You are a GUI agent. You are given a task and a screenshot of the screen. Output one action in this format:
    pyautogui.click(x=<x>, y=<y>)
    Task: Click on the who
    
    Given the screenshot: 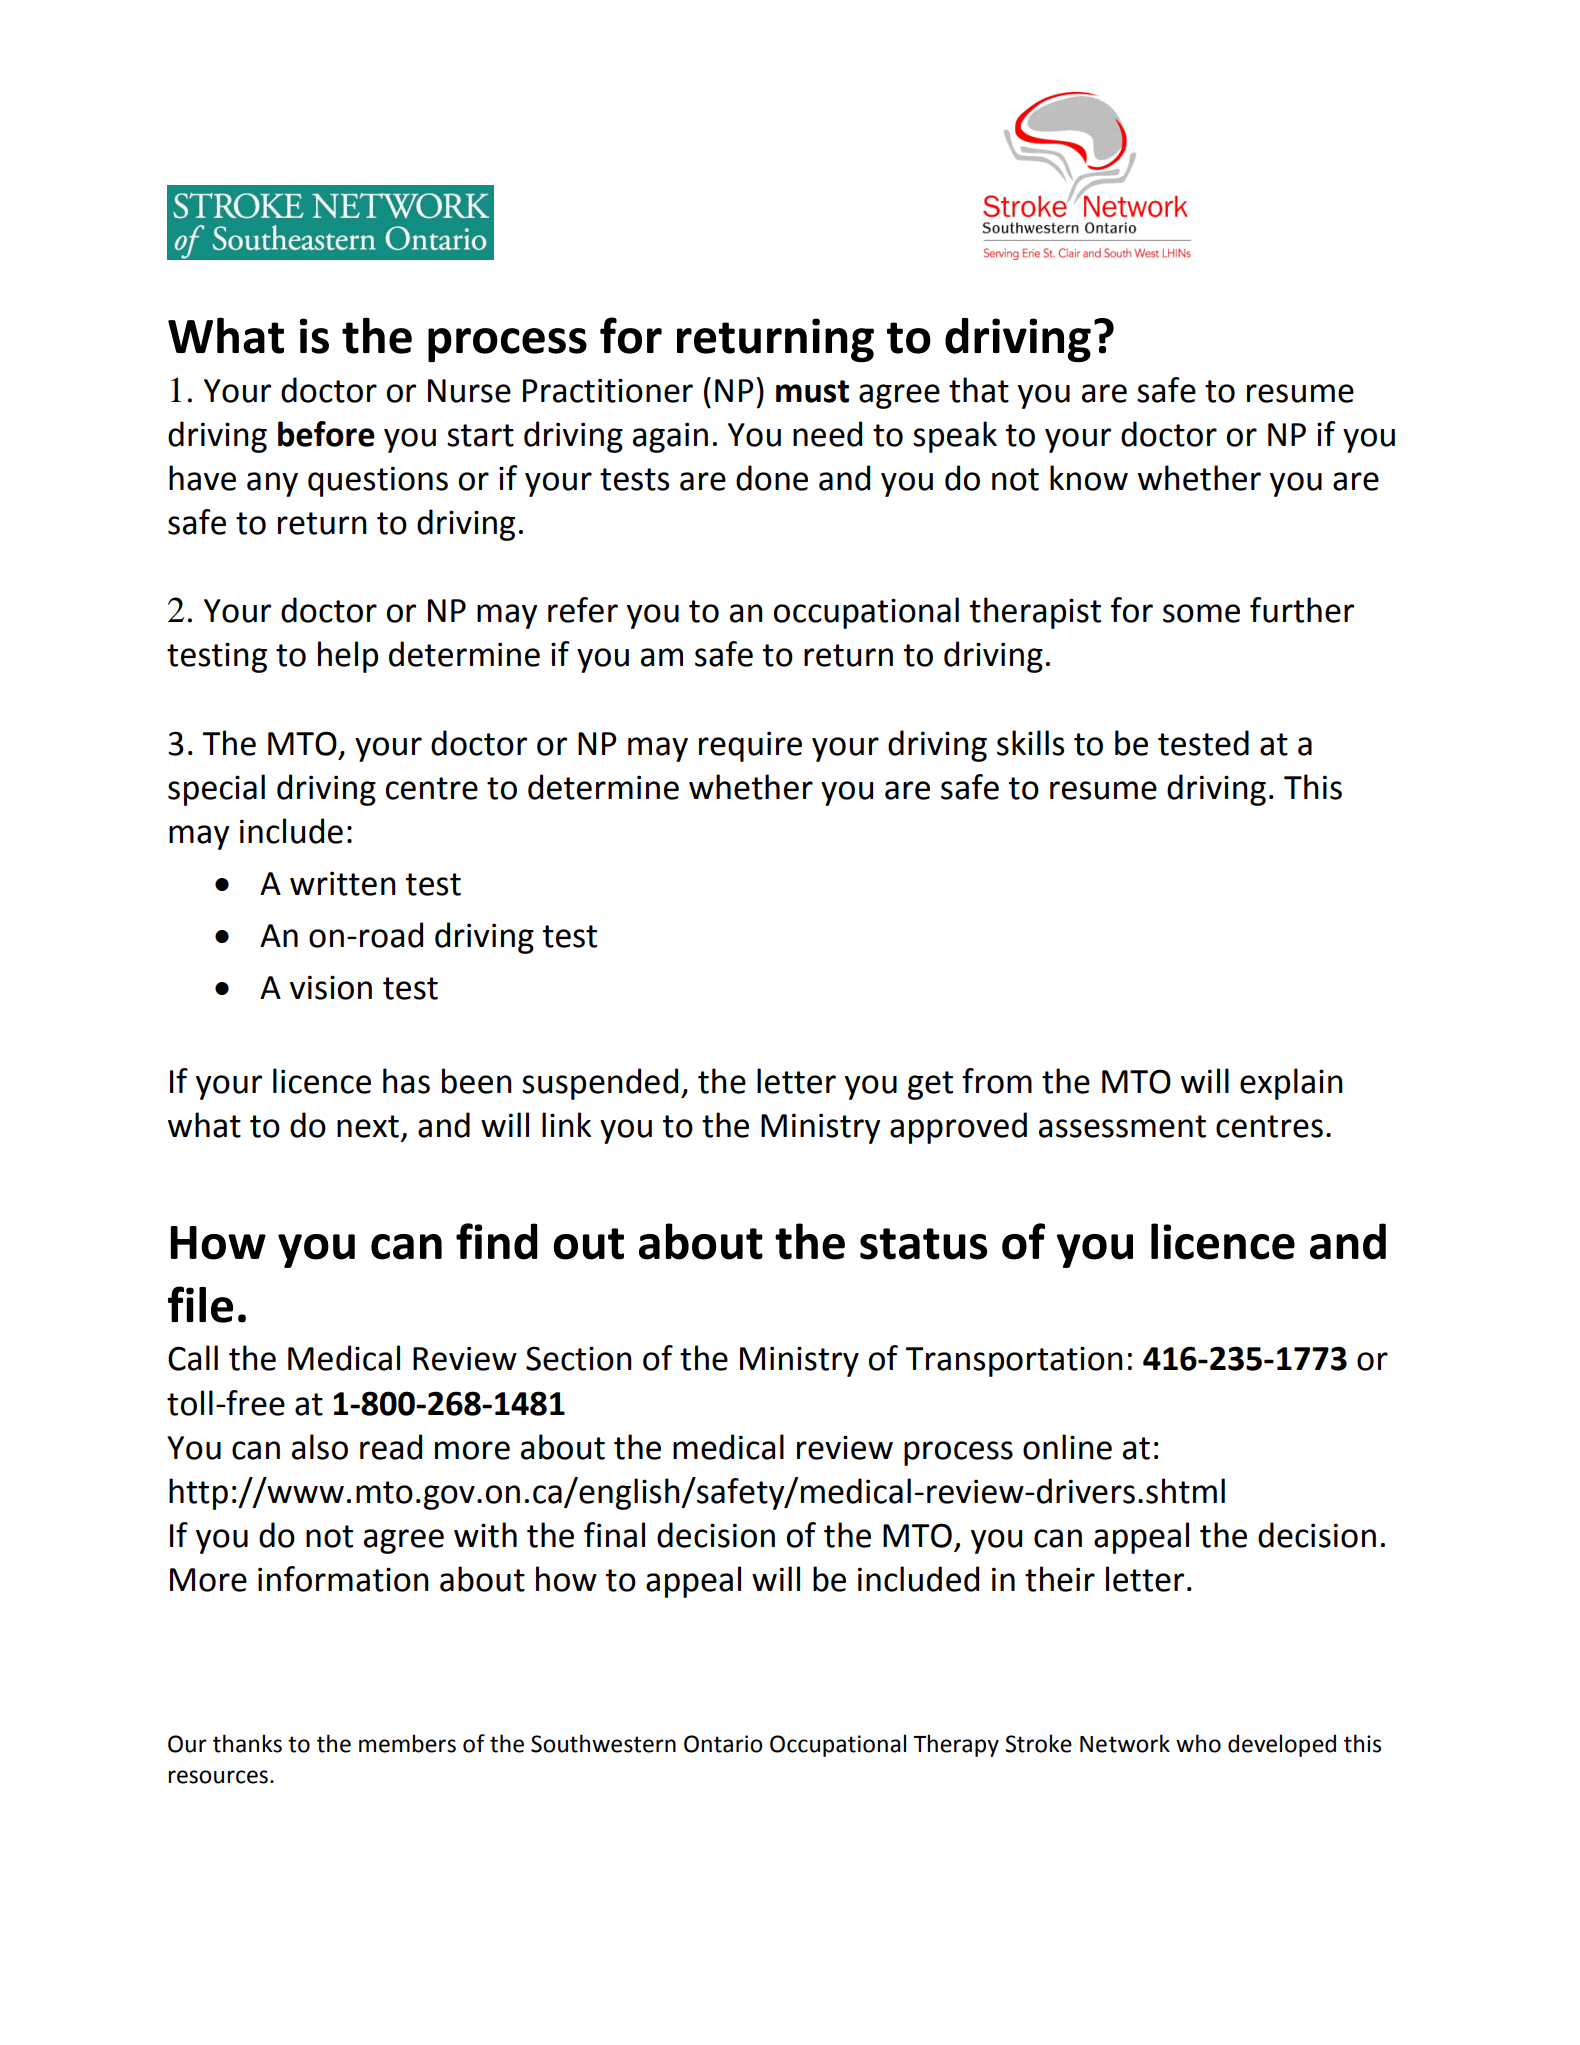 What is the action you would take?
    pyautogui.click(x=1198, y=1743)
